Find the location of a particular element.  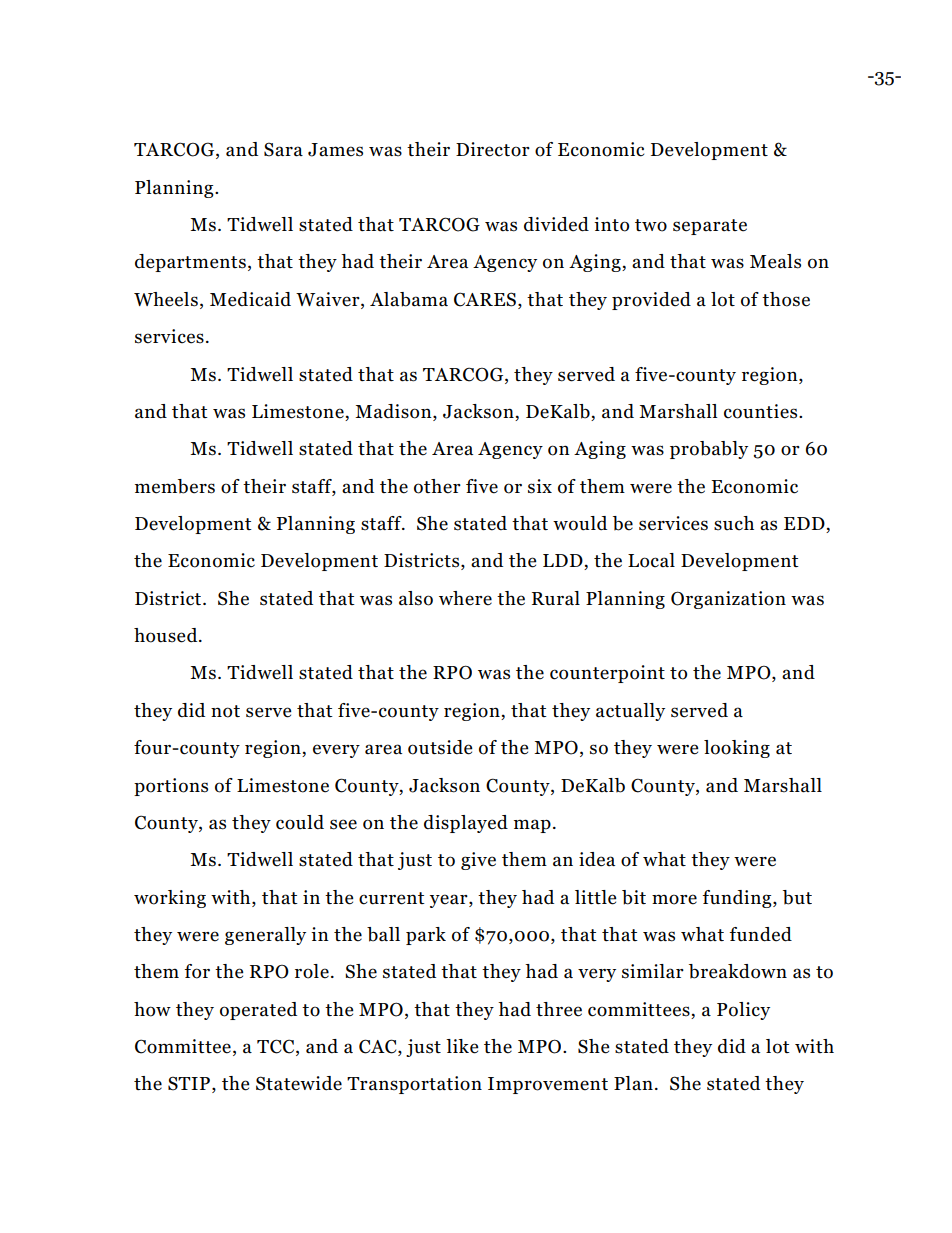

housed is located at coordinates (167, 635).
